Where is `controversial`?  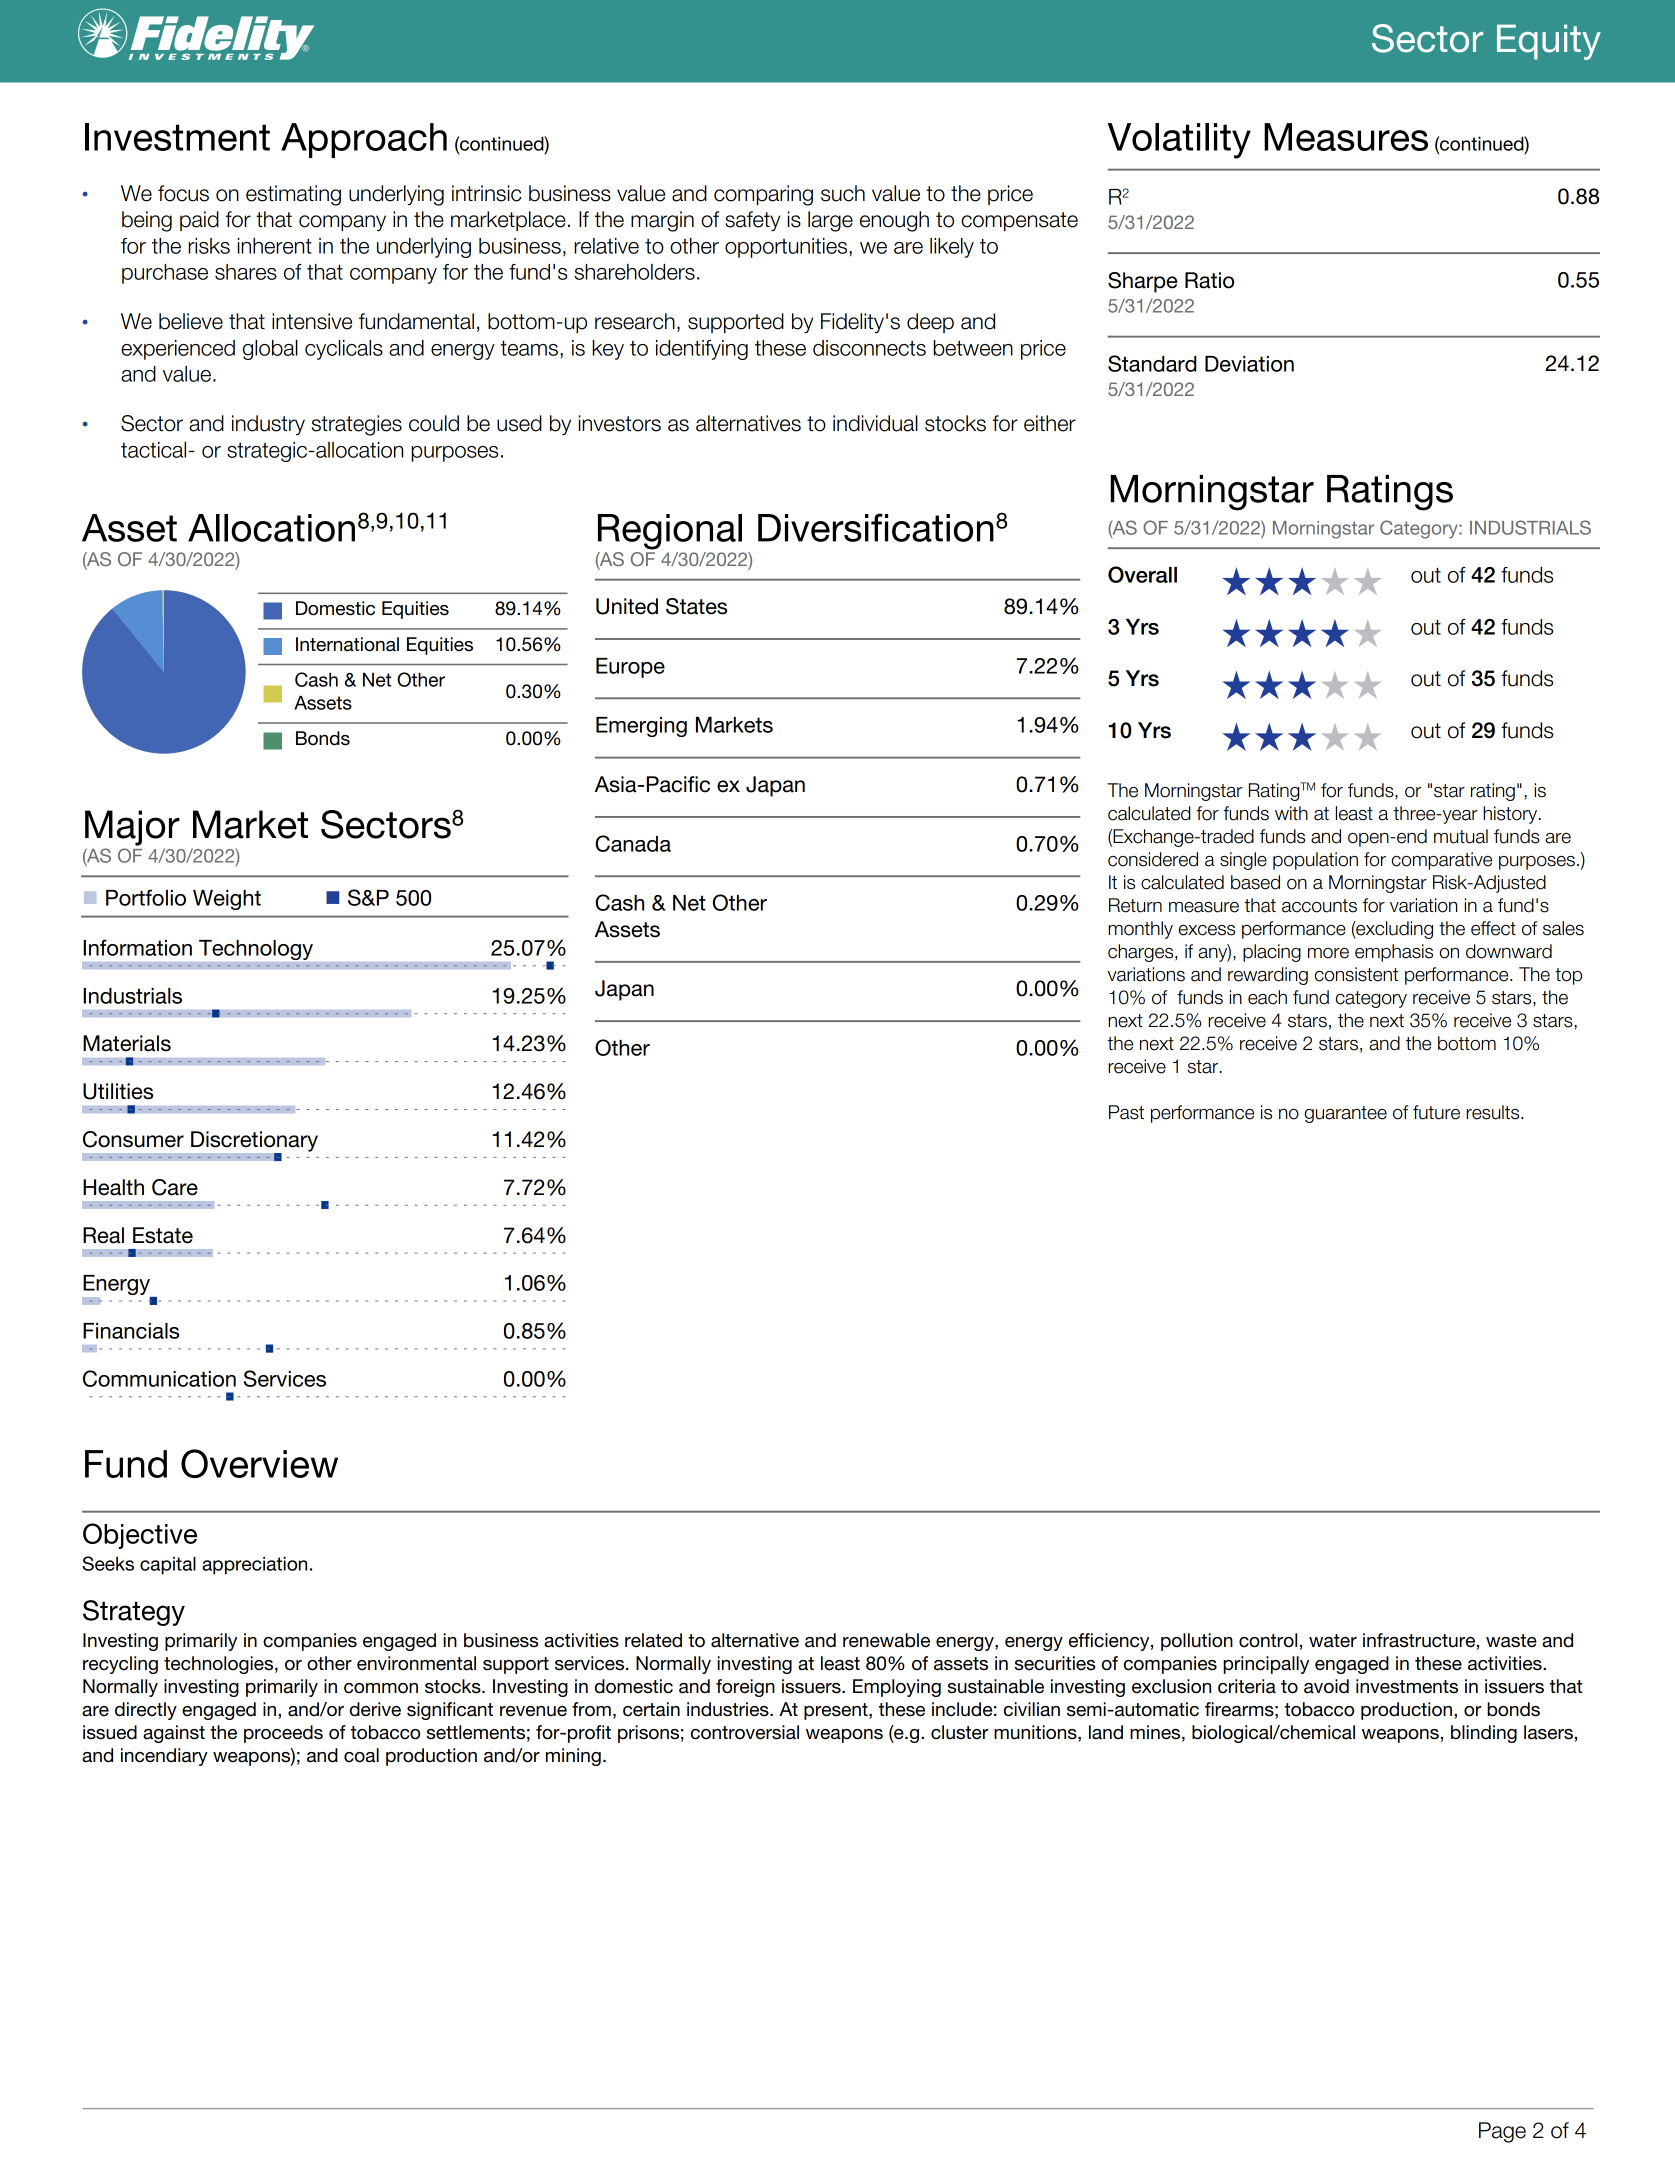
controversial is located at coordinates (745, 1732).
